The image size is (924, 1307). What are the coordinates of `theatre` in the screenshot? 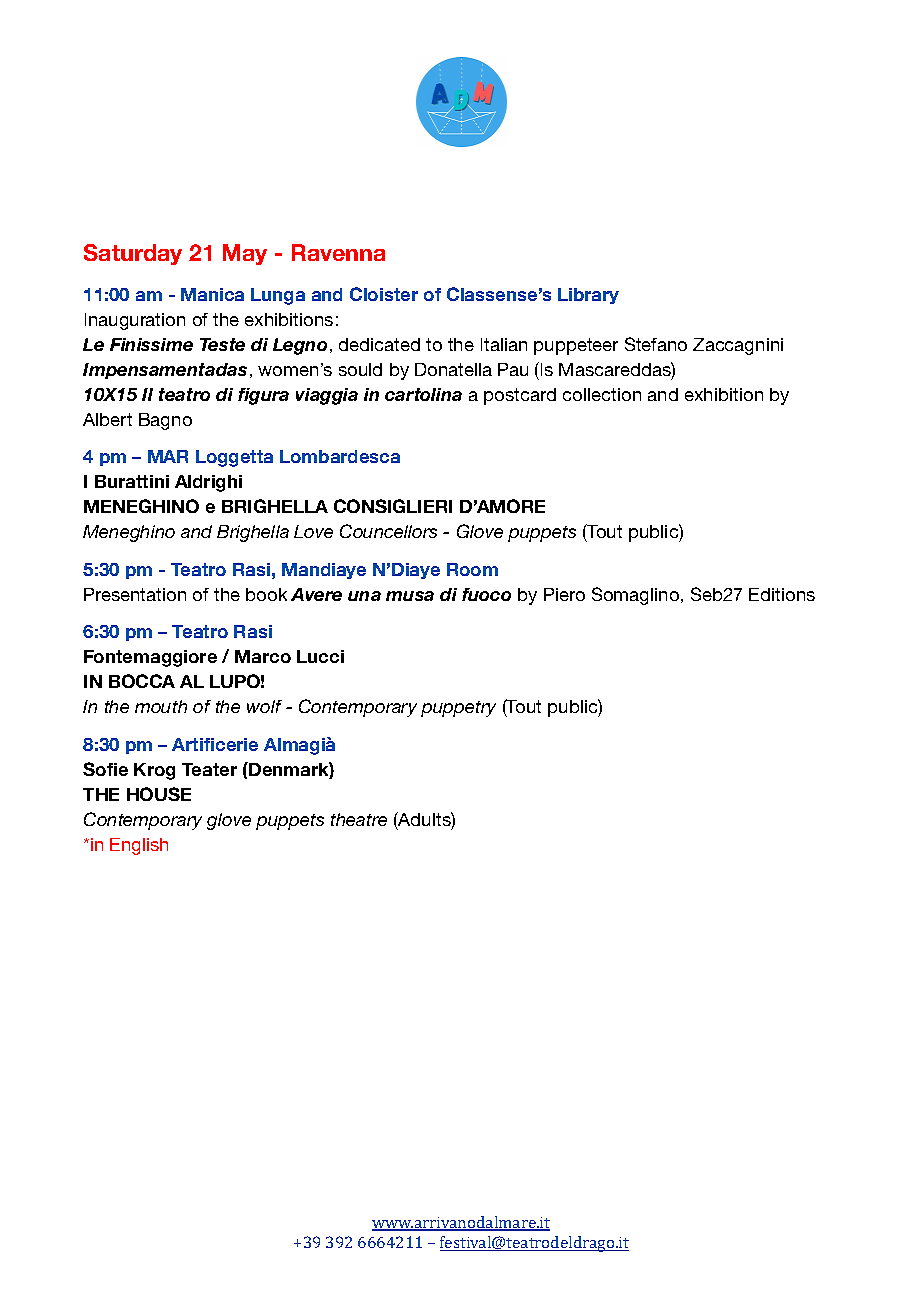 It's located at (359, 819).
